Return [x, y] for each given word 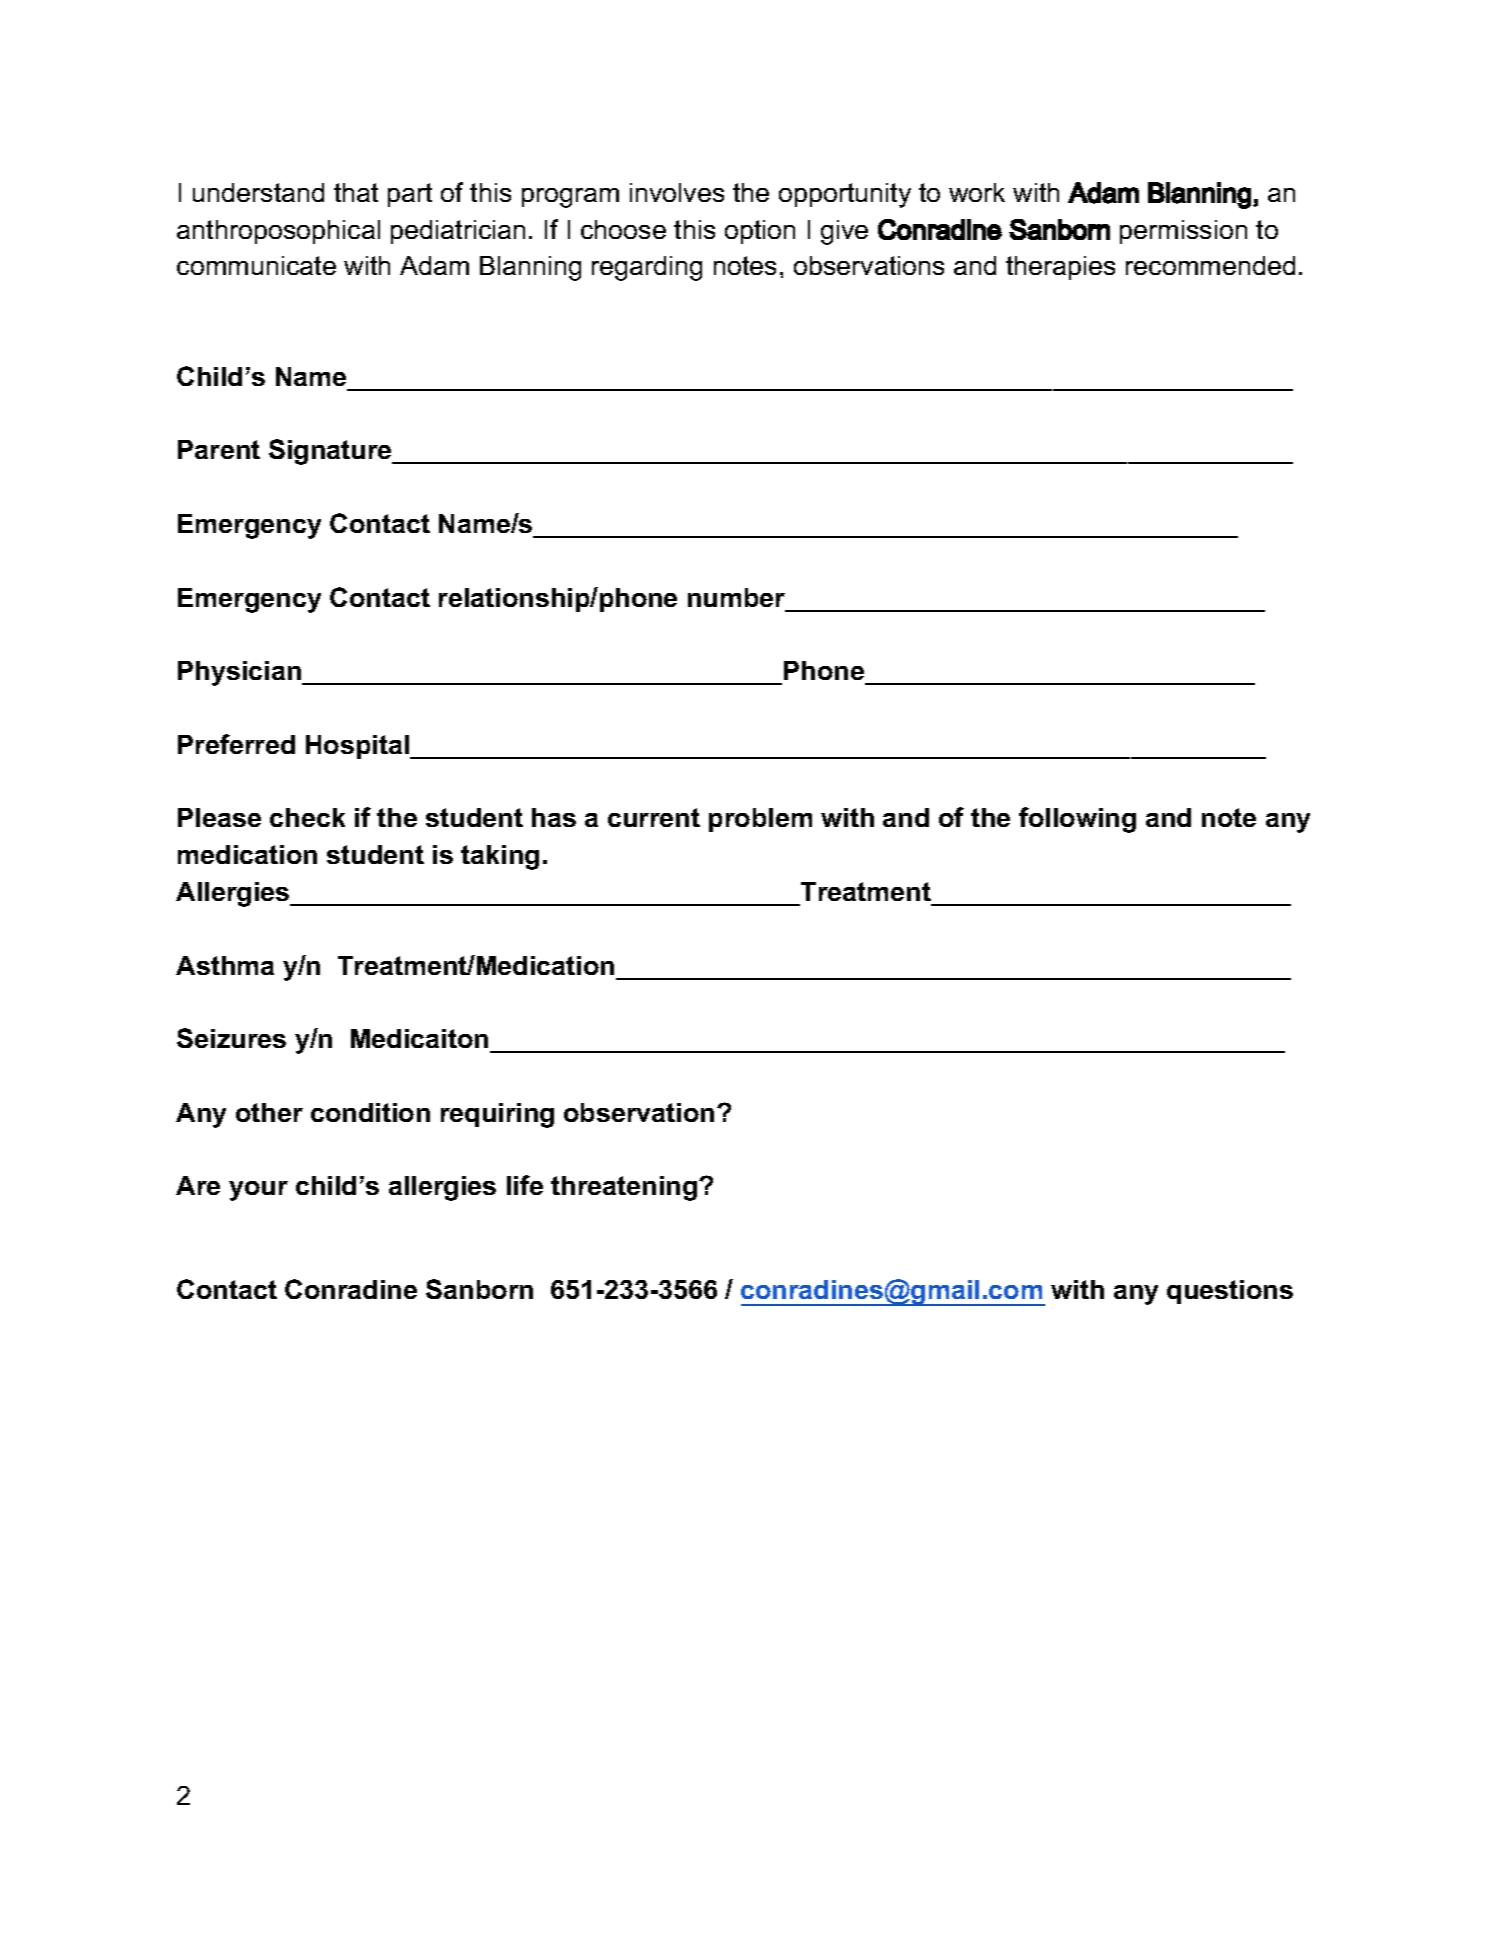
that [356, 192]
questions [1230, 1292]
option [760, 232]
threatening [624, 1188]
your [258, 1191]
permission [1183, 232]
